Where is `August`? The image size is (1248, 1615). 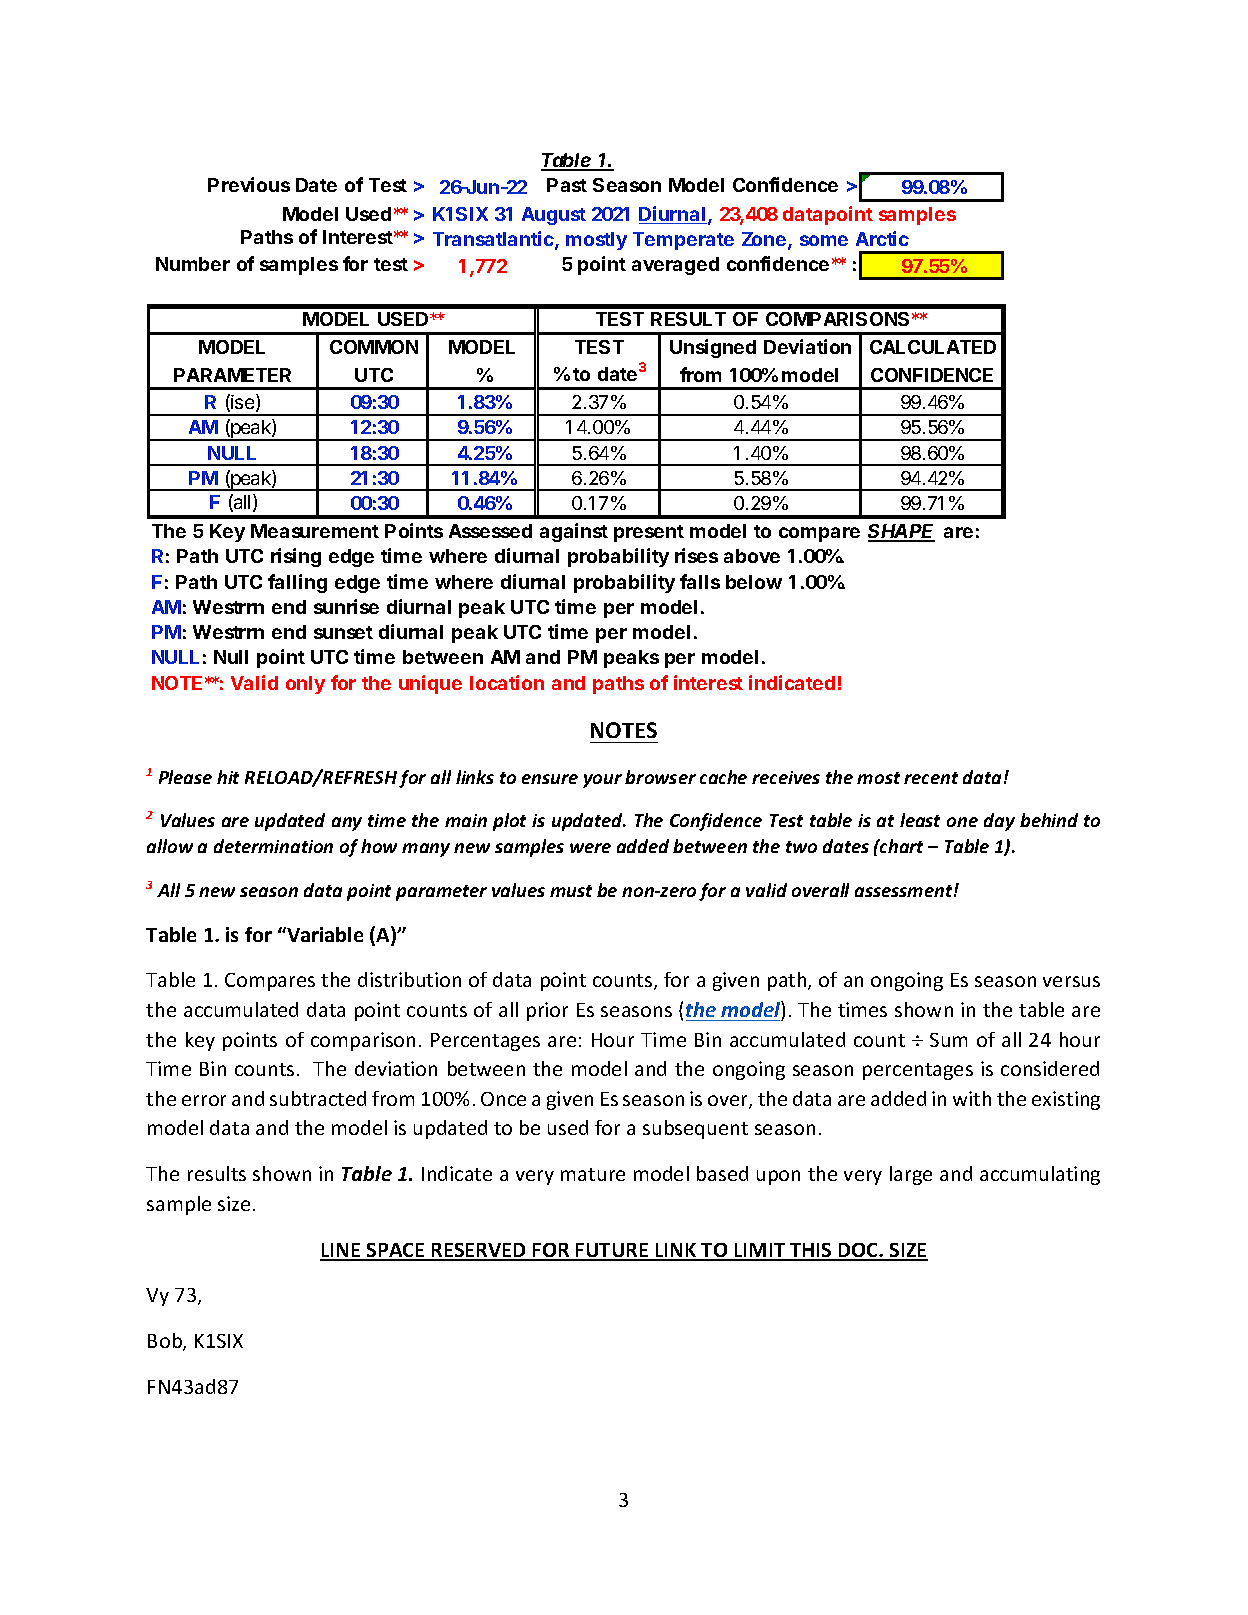 August is located at coordinates (554, 216).
